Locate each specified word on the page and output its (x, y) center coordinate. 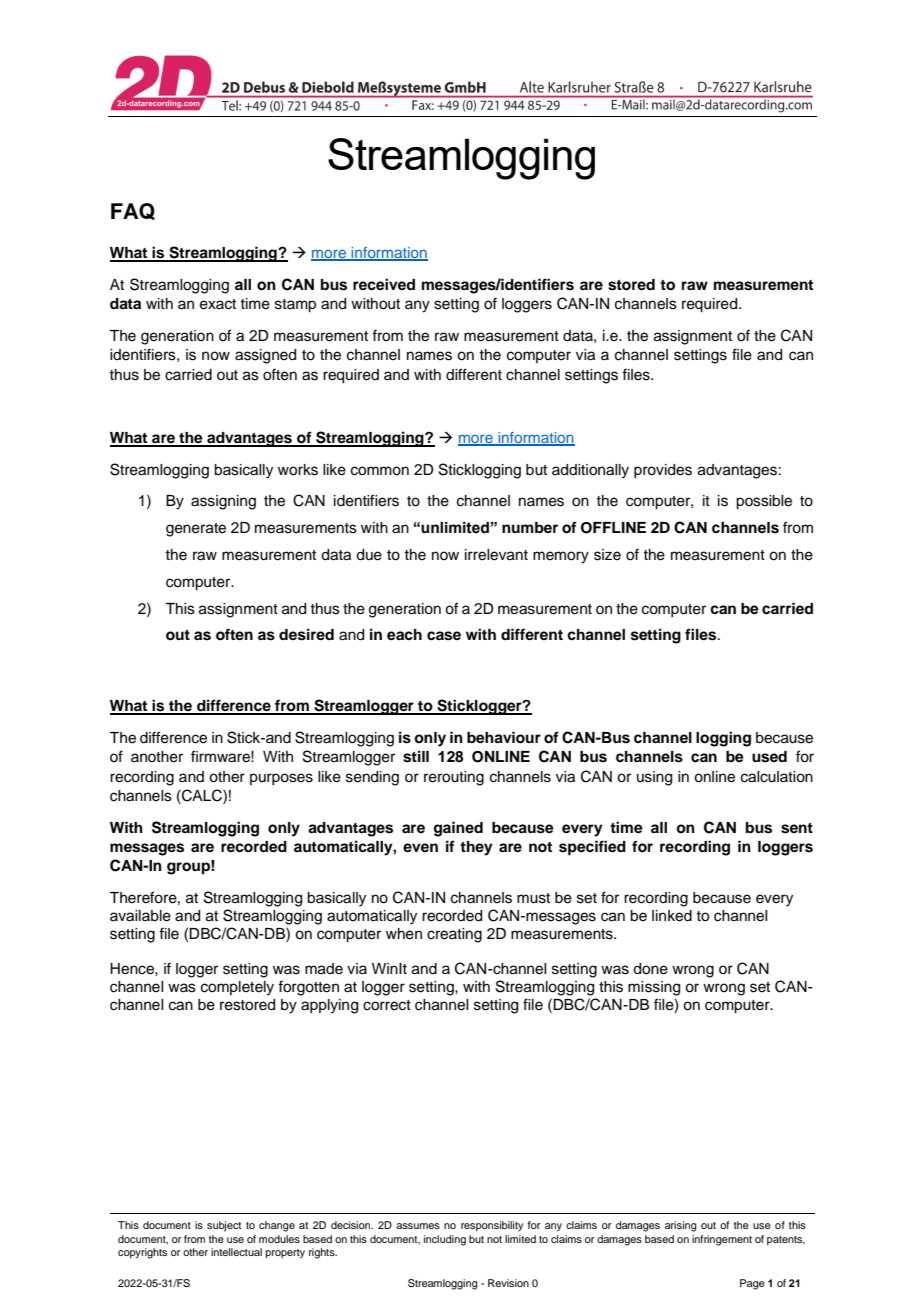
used (769, 757)
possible (764, 502)
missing (654, 988)
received (384, 284)
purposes (281, 779)
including (445, 1240)
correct (387, 1005)
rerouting (454, 778)
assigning (223, 502)
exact (218, 304)
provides (663, 471)
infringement (722, 1240)
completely (237, 988)
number (530, 527)
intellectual (236, 1252)
